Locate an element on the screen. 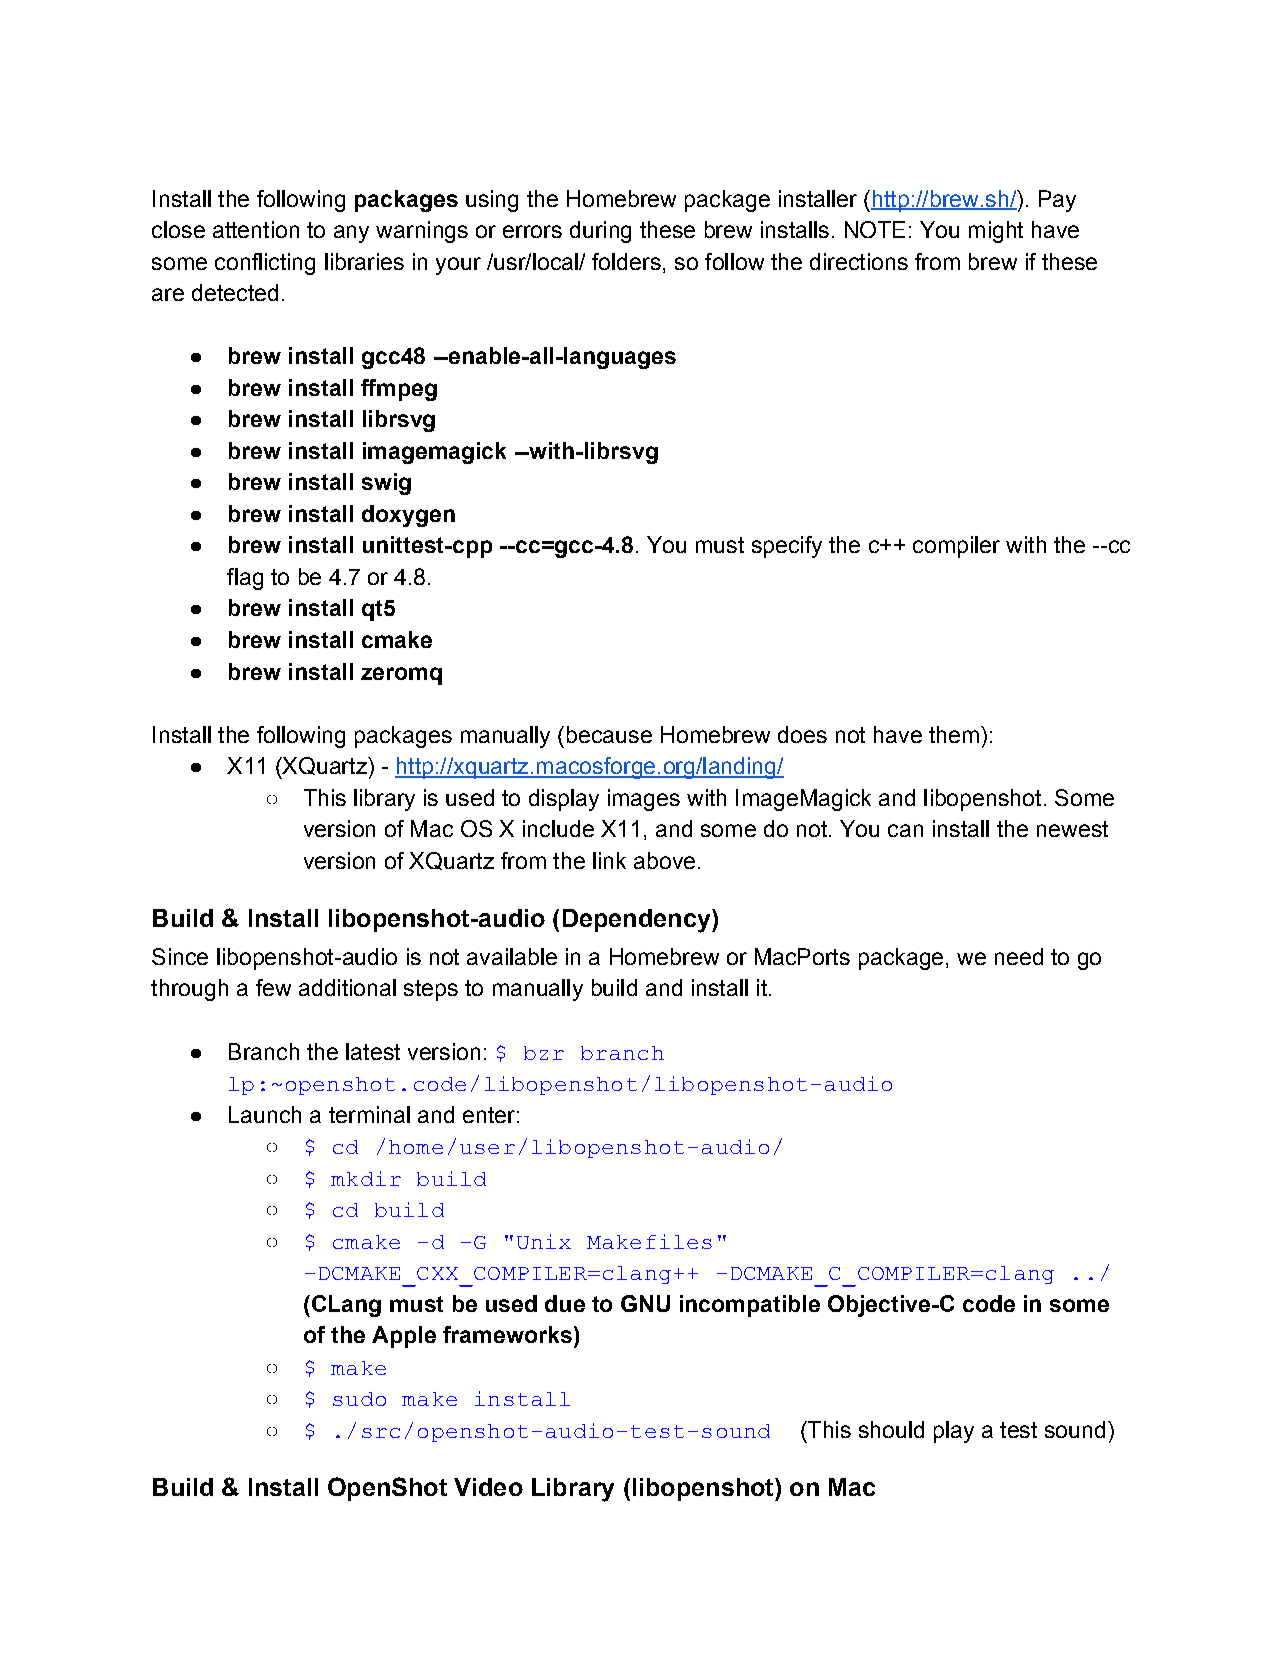 This screenshot has width=1287, height=1665. Apple is located at coordinates (404, 1337).
